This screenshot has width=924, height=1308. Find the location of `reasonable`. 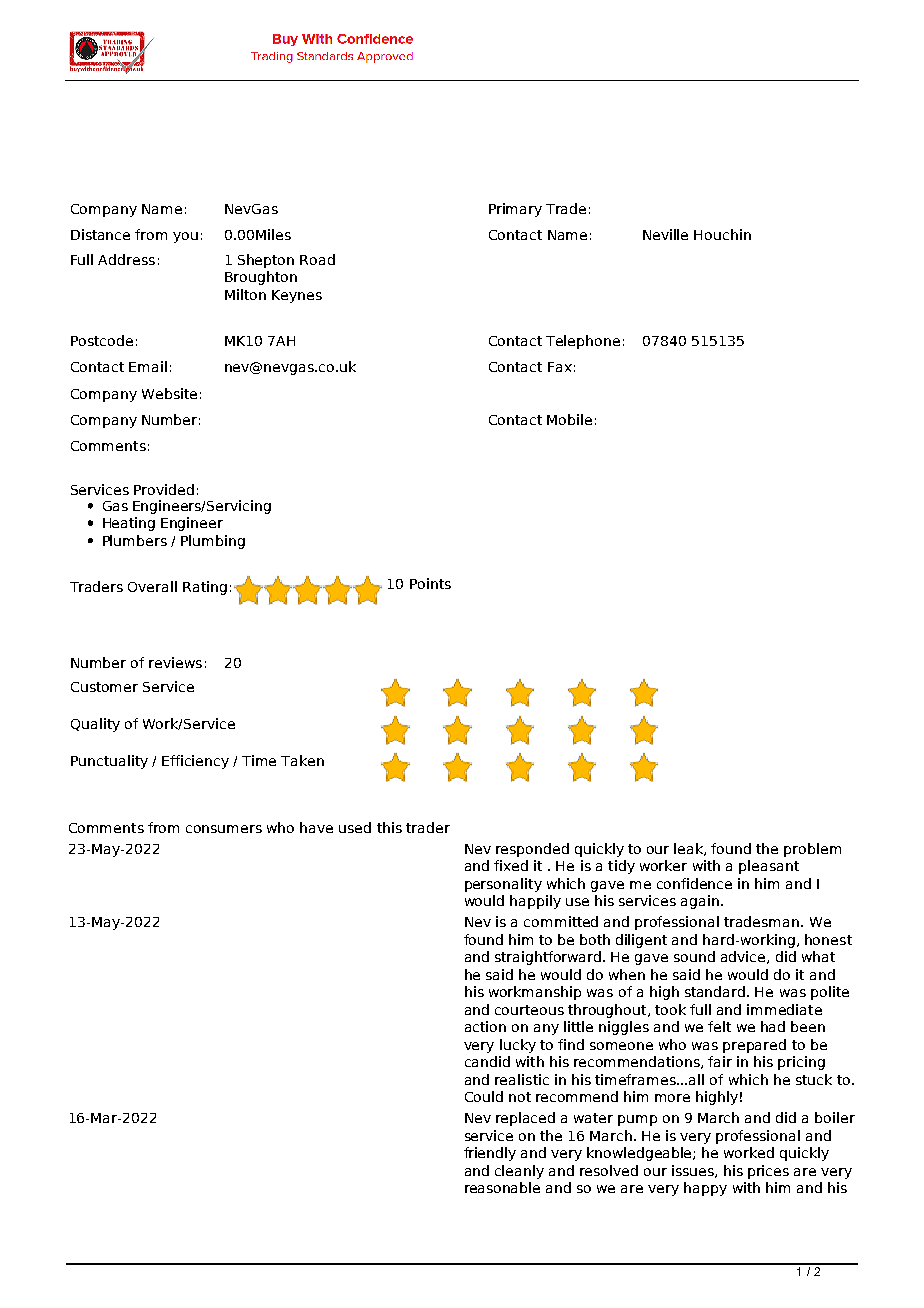

reasonable is located at coordinates (502, 1187).
